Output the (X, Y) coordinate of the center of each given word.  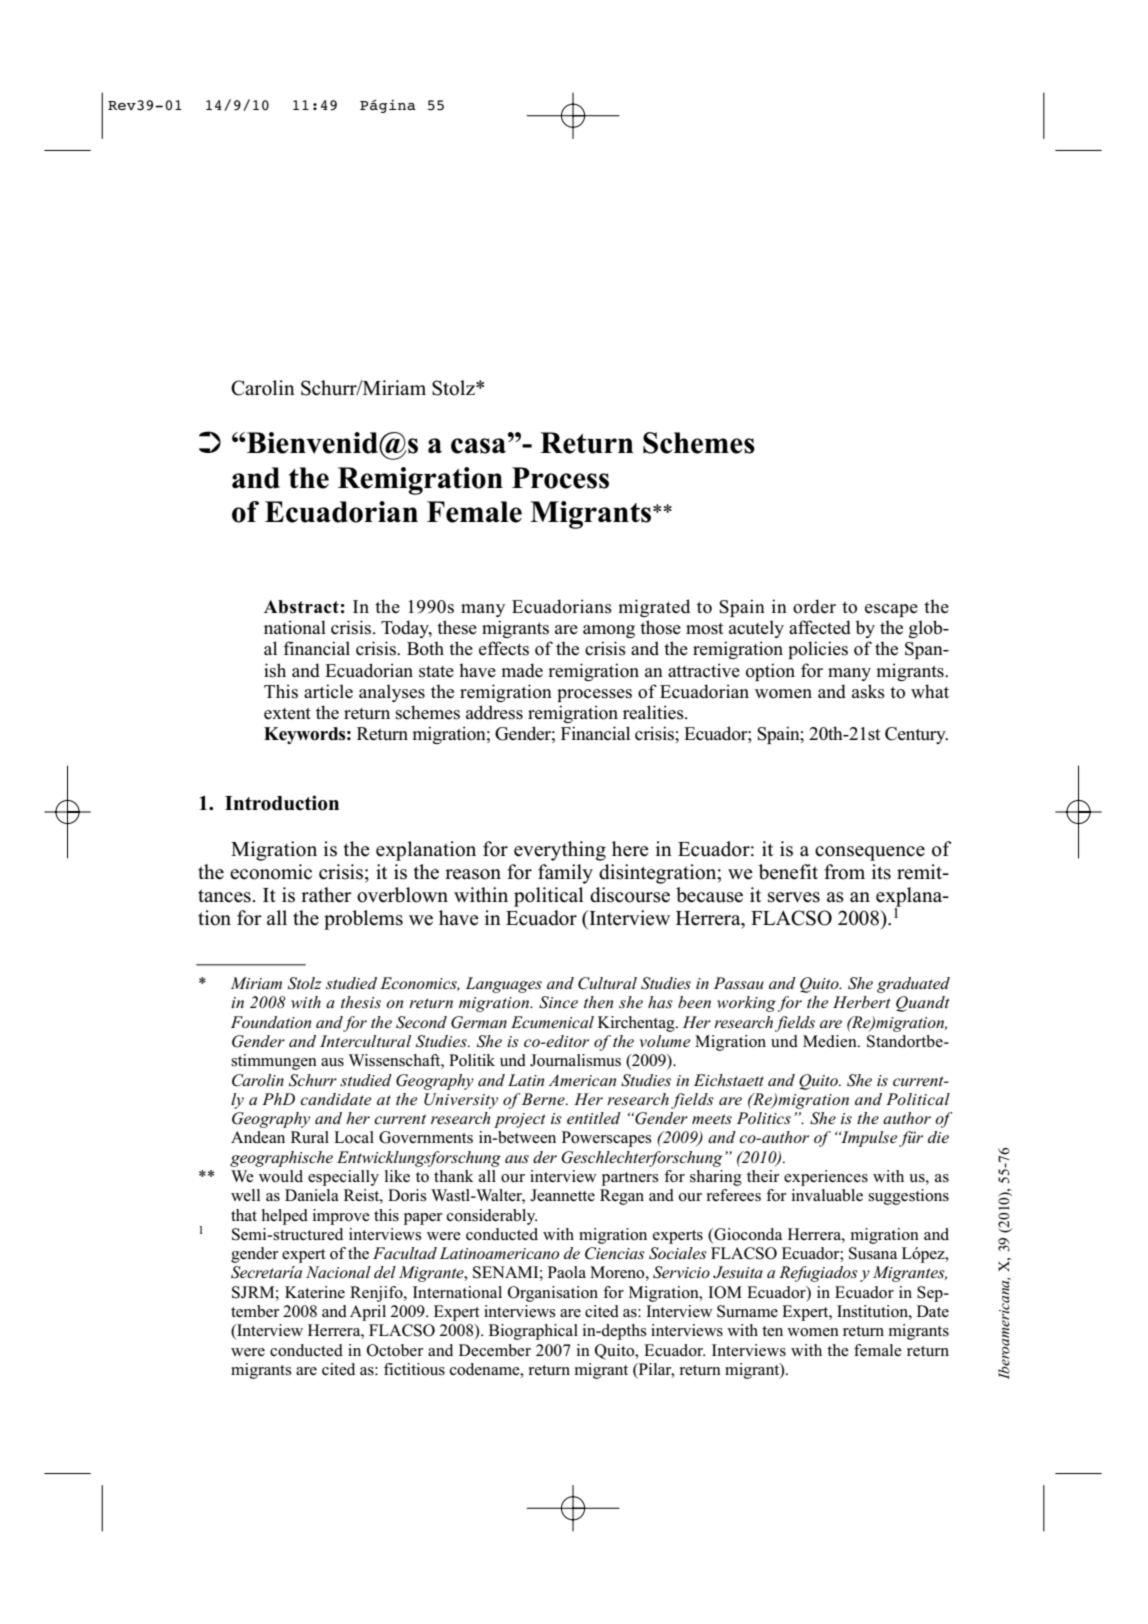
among (609, 631)
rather (326, 895)
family (565, 874)
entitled (594, 1118)
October (395, 1350)
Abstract (301, 607)
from (844, 872)
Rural (310, 1137)
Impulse (868, 1139)
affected (820, 627)
